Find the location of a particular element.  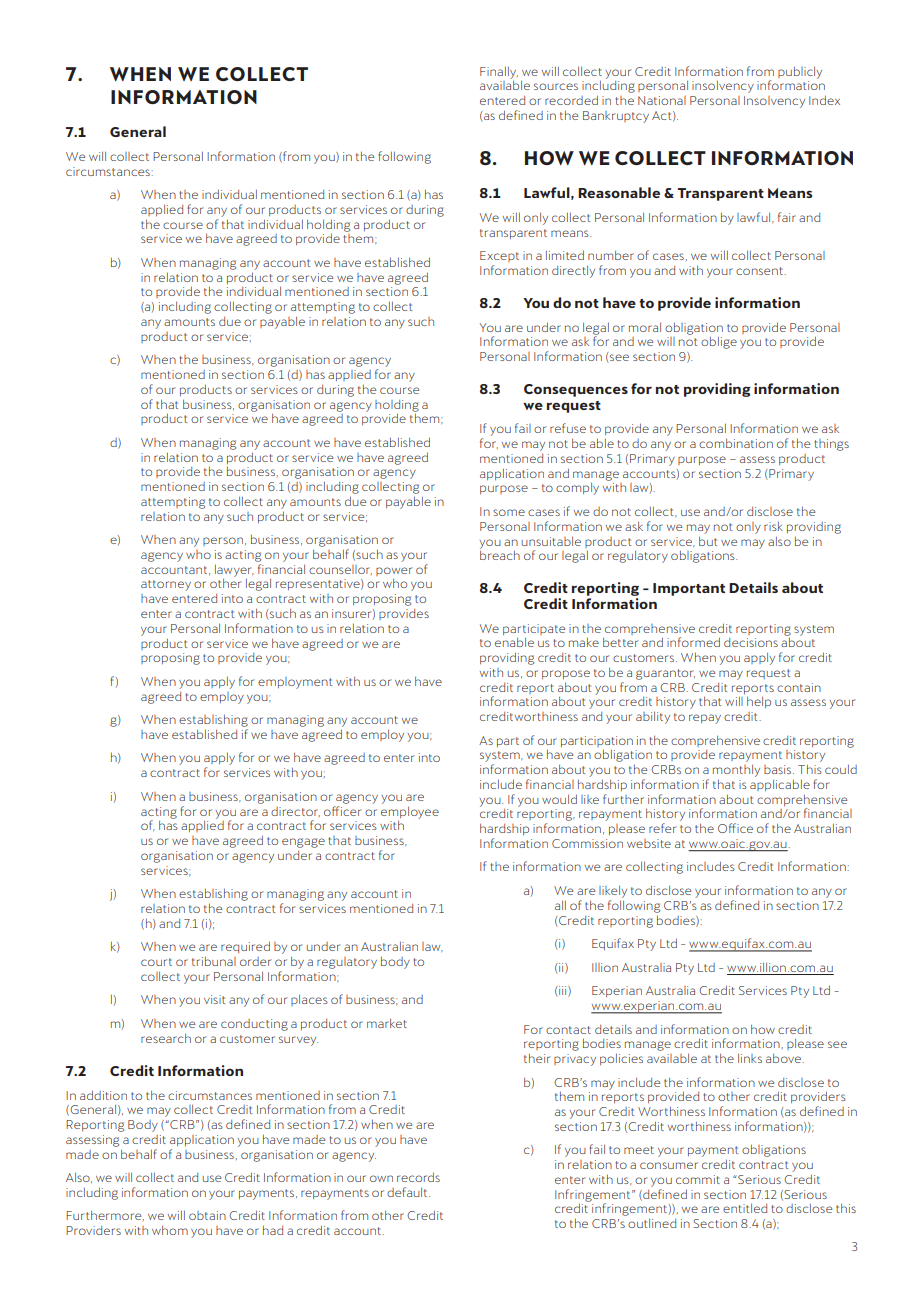

attorney is located at coordinates (166, 585).
